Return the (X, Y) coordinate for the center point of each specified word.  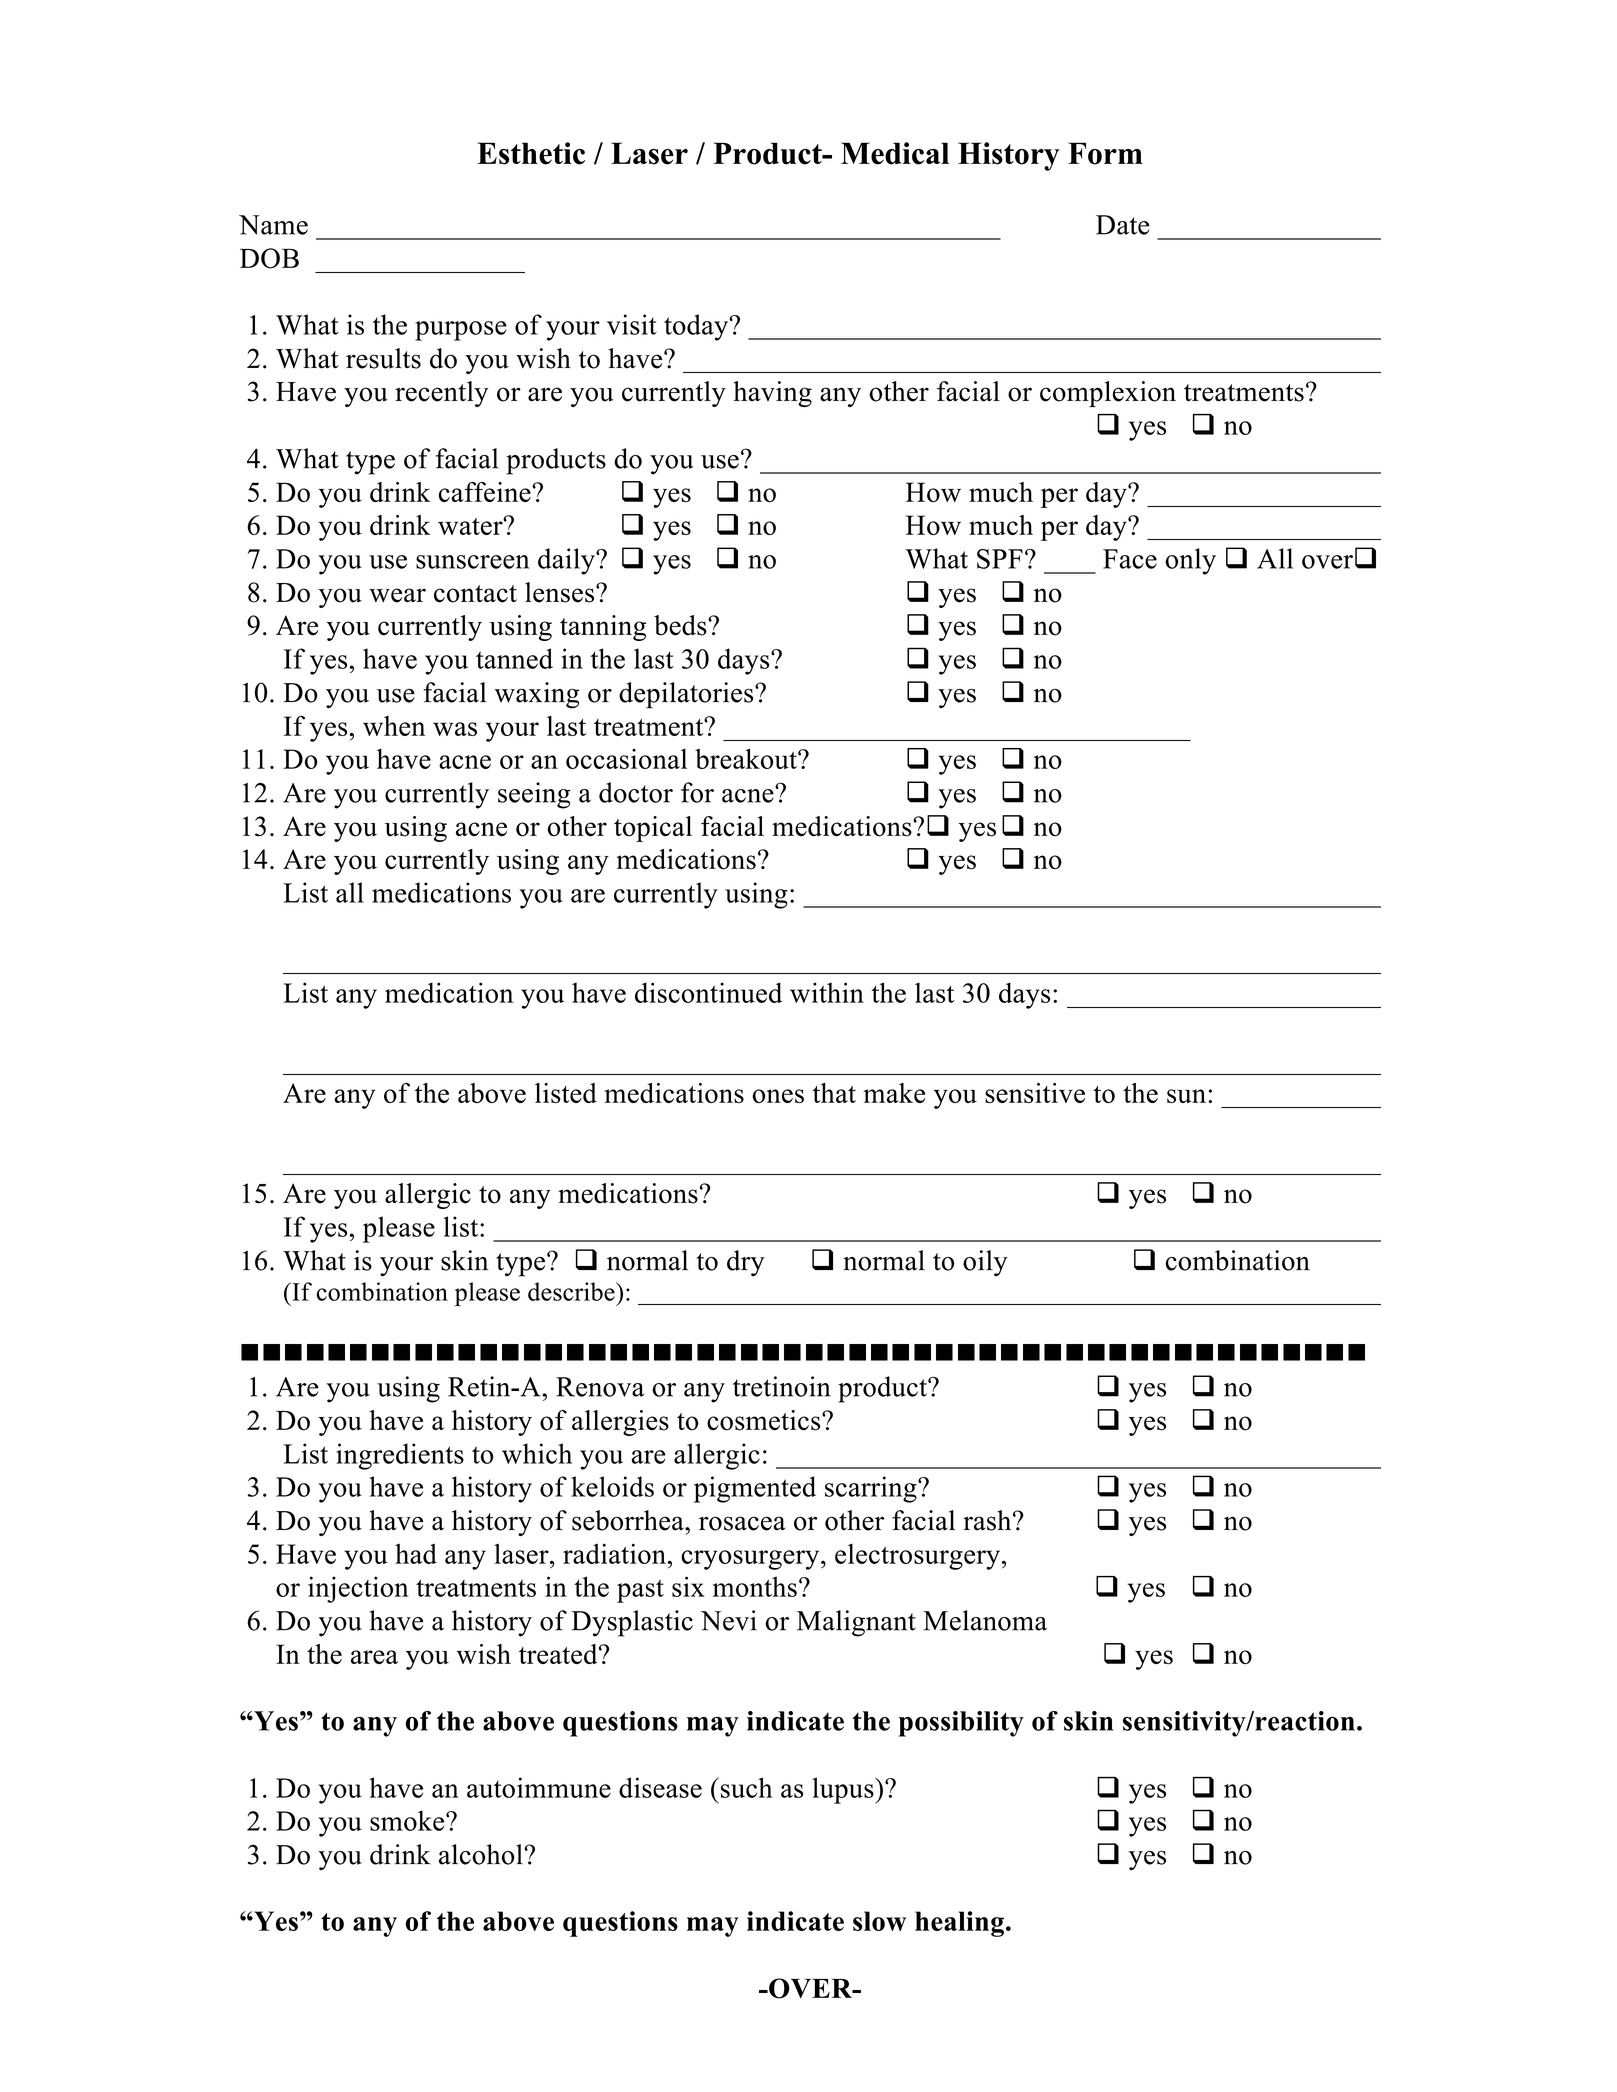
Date (1123, 225)
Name (273, 225)
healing (959, 1924)
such (746, 1787)
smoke (408, 1820)
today (697, 327)
